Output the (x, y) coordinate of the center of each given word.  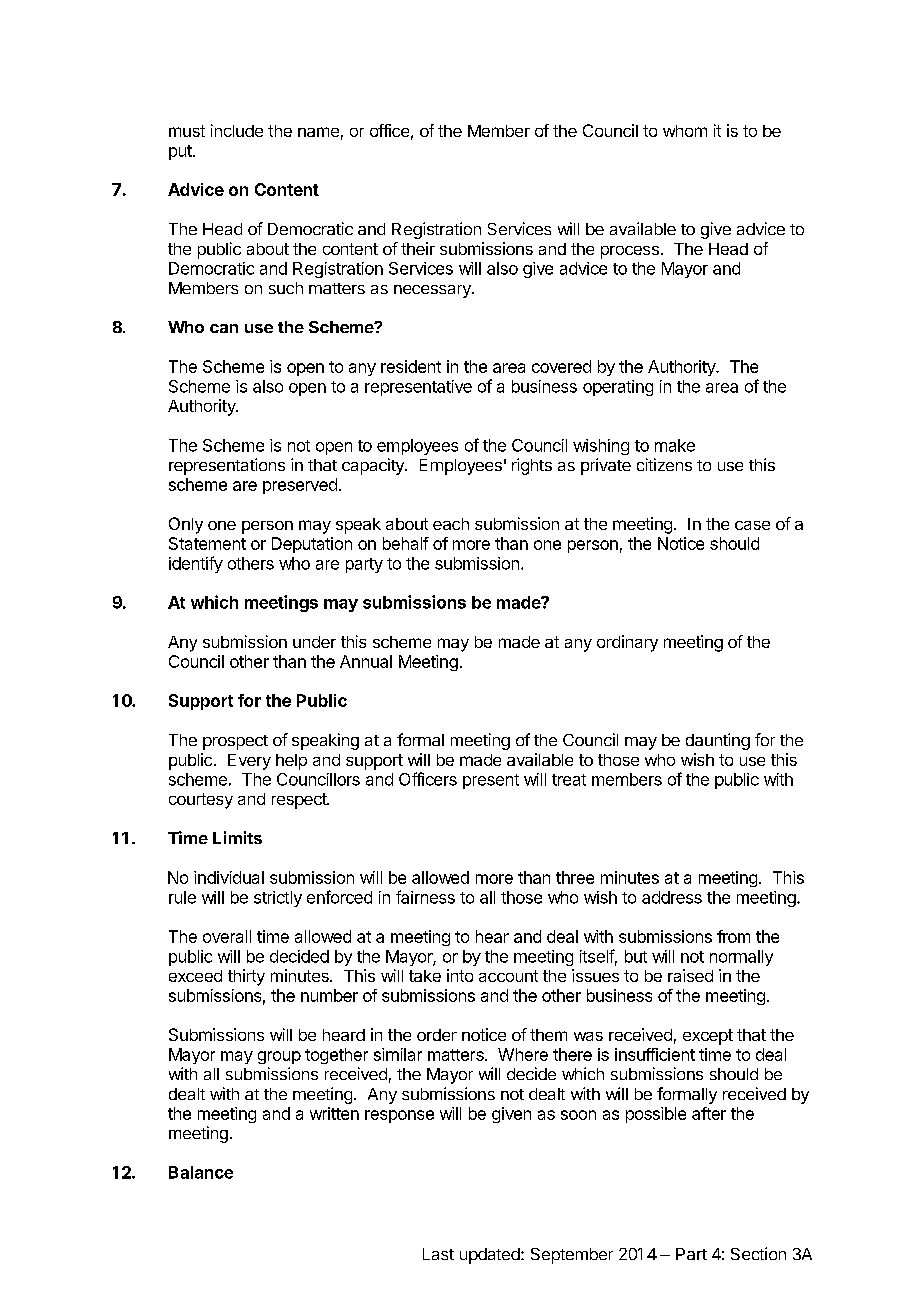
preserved (300, 486)
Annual (366, 661)
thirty (246, 977)
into (460, 975)
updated (491, 1256)
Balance (201, 1172)
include (237, 130)
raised (690, 975)
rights (532, 466)
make (675, 445)
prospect (235, 742)
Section (758, 1253)
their (418, 248)
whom (685, 131)
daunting (718, 741)
